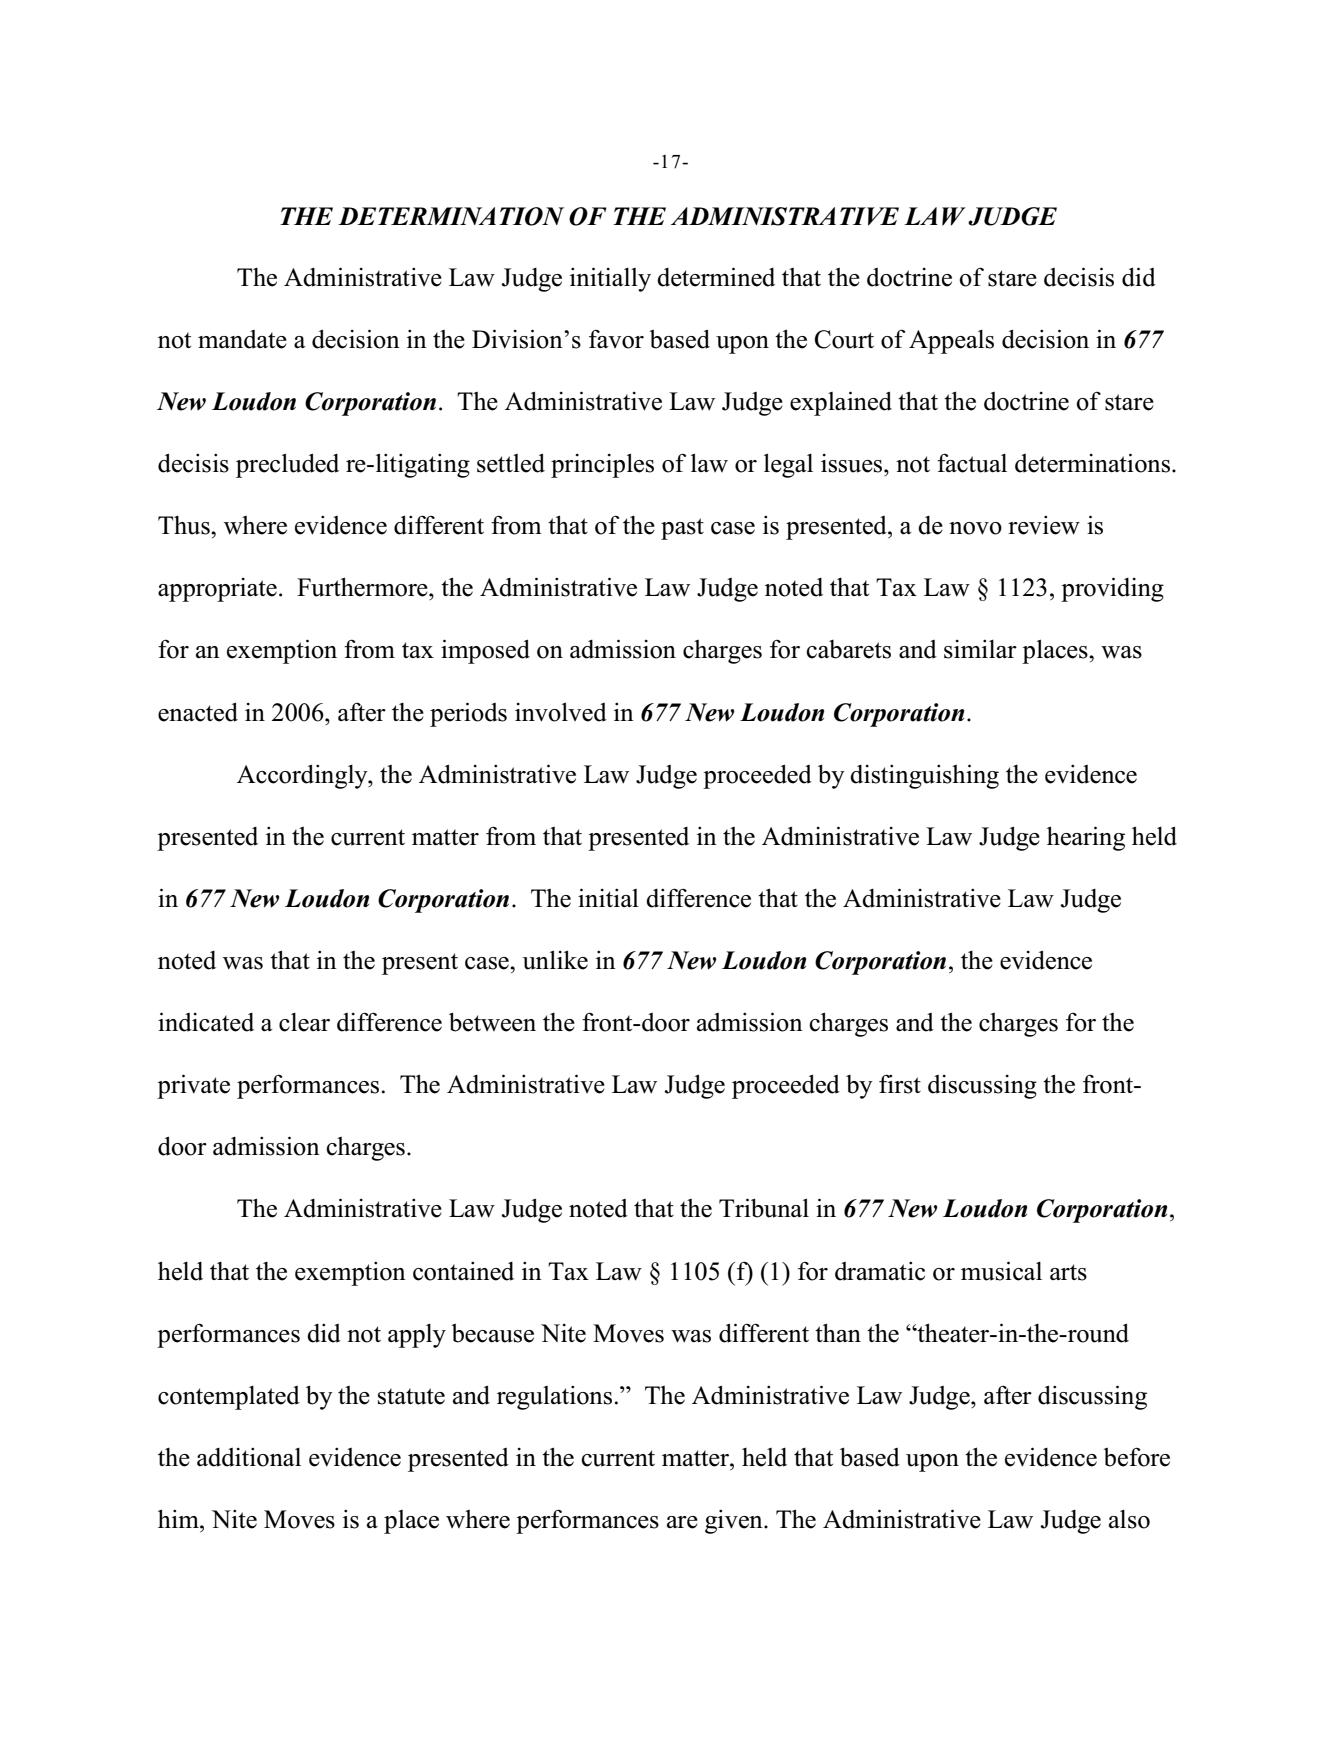 The image size is (1342, 1737). I want to click on Appeals, so click(951, 342).
